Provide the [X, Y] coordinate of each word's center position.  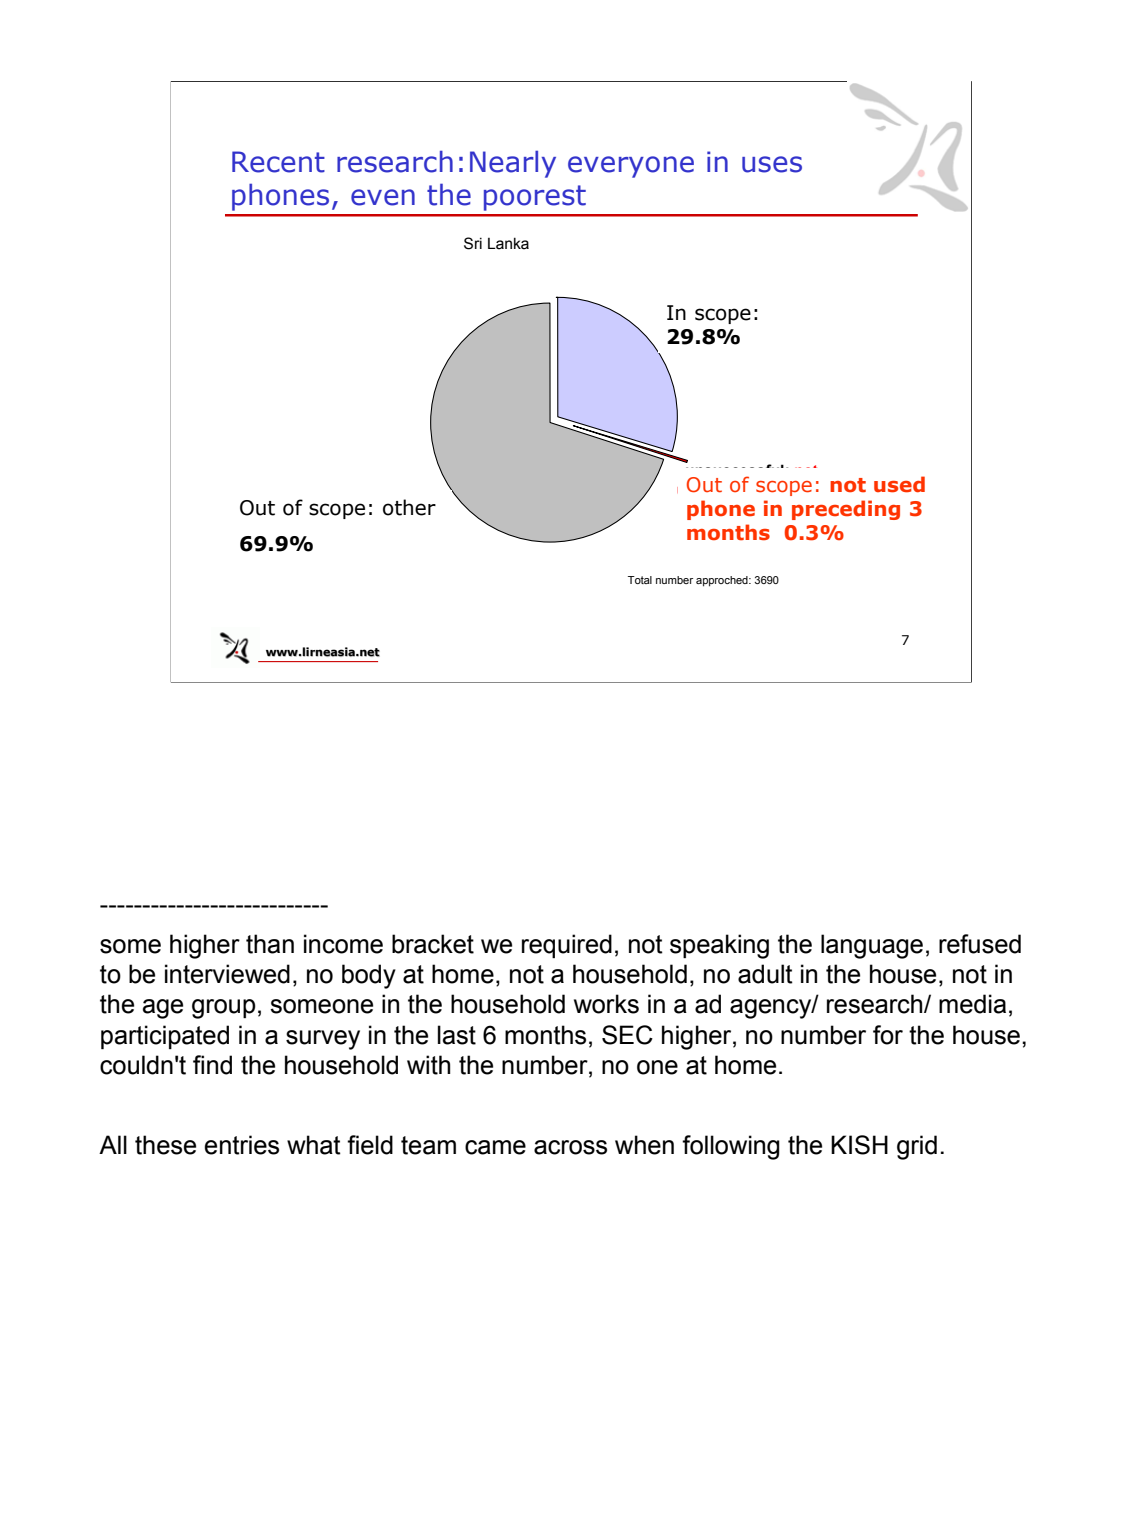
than [270, 944]
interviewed [227, 974]
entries [241, 1145]
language [872, 946]
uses [772, 164]
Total [640, 580]
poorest [535, 198]
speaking [719, 946]
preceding [846, 510]
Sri [473, 243]
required [567, 946]
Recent [278, 162]
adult [765, 974]
